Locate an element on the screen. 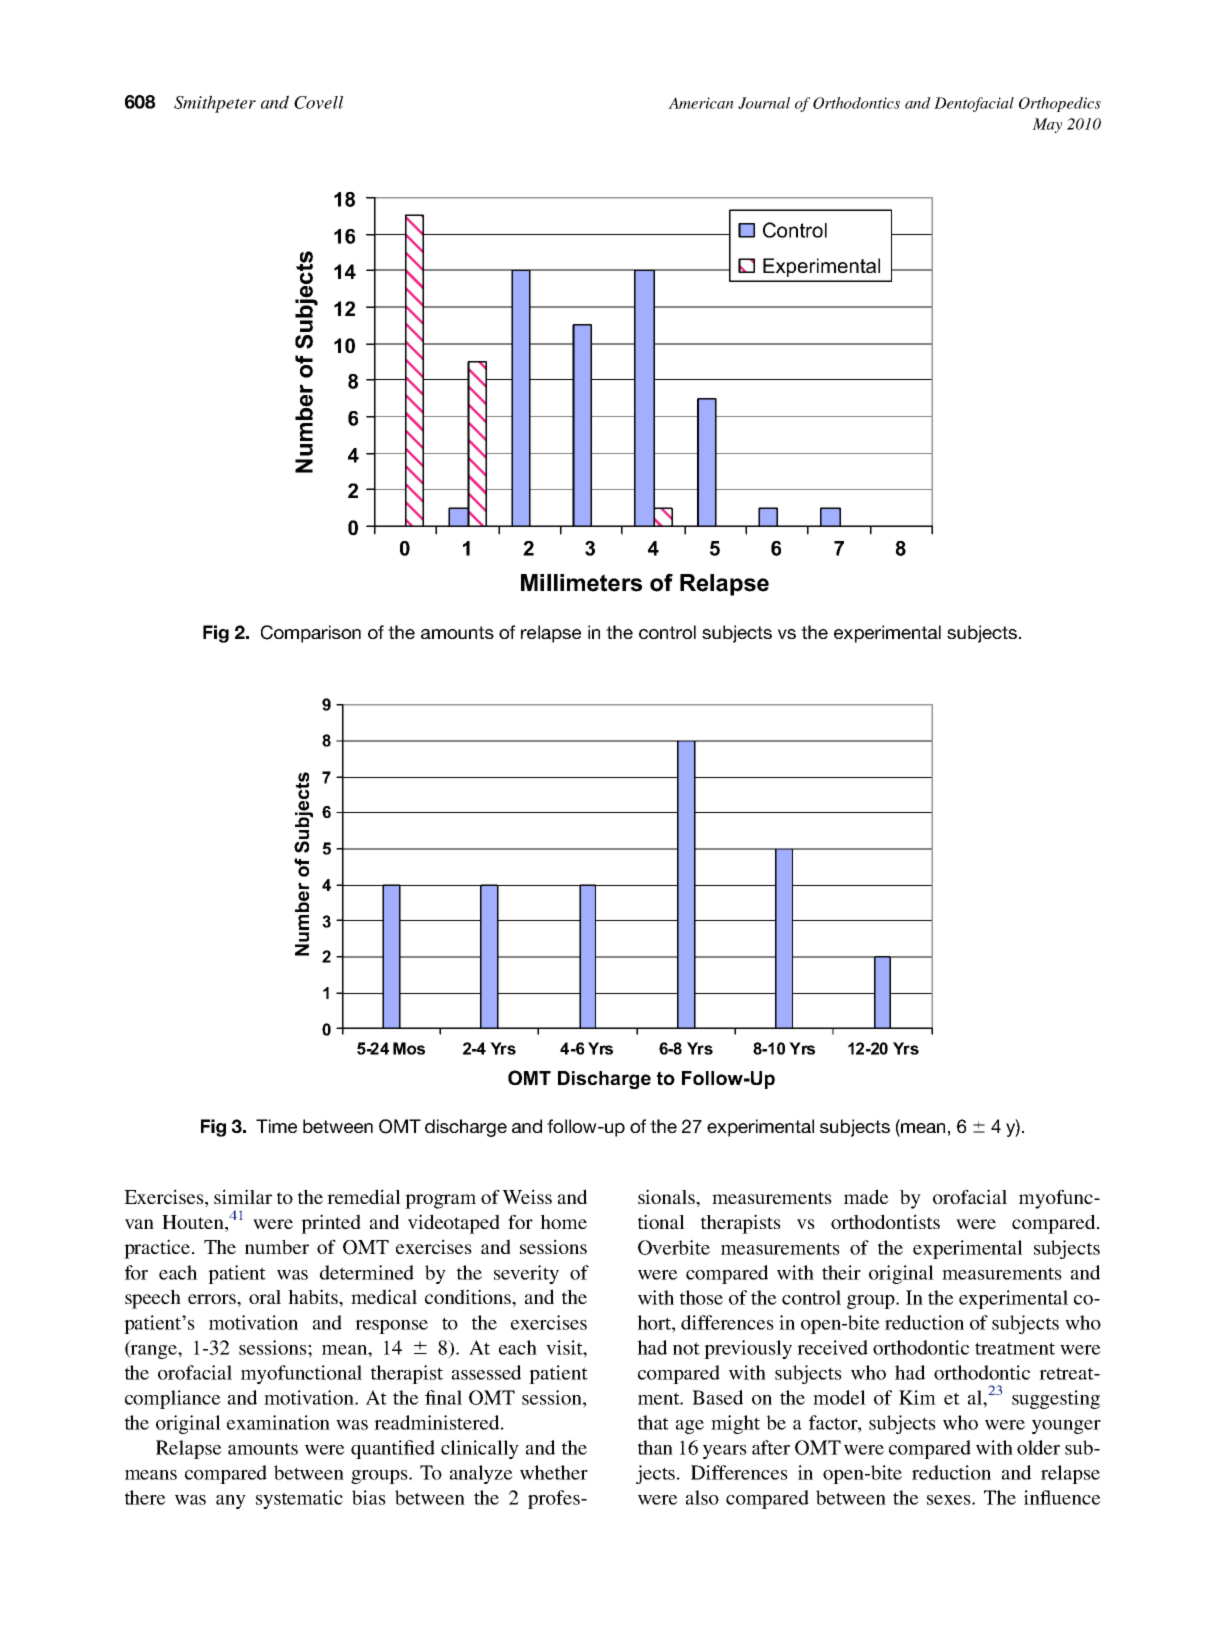  May is located at coordinates (1047, 125).
